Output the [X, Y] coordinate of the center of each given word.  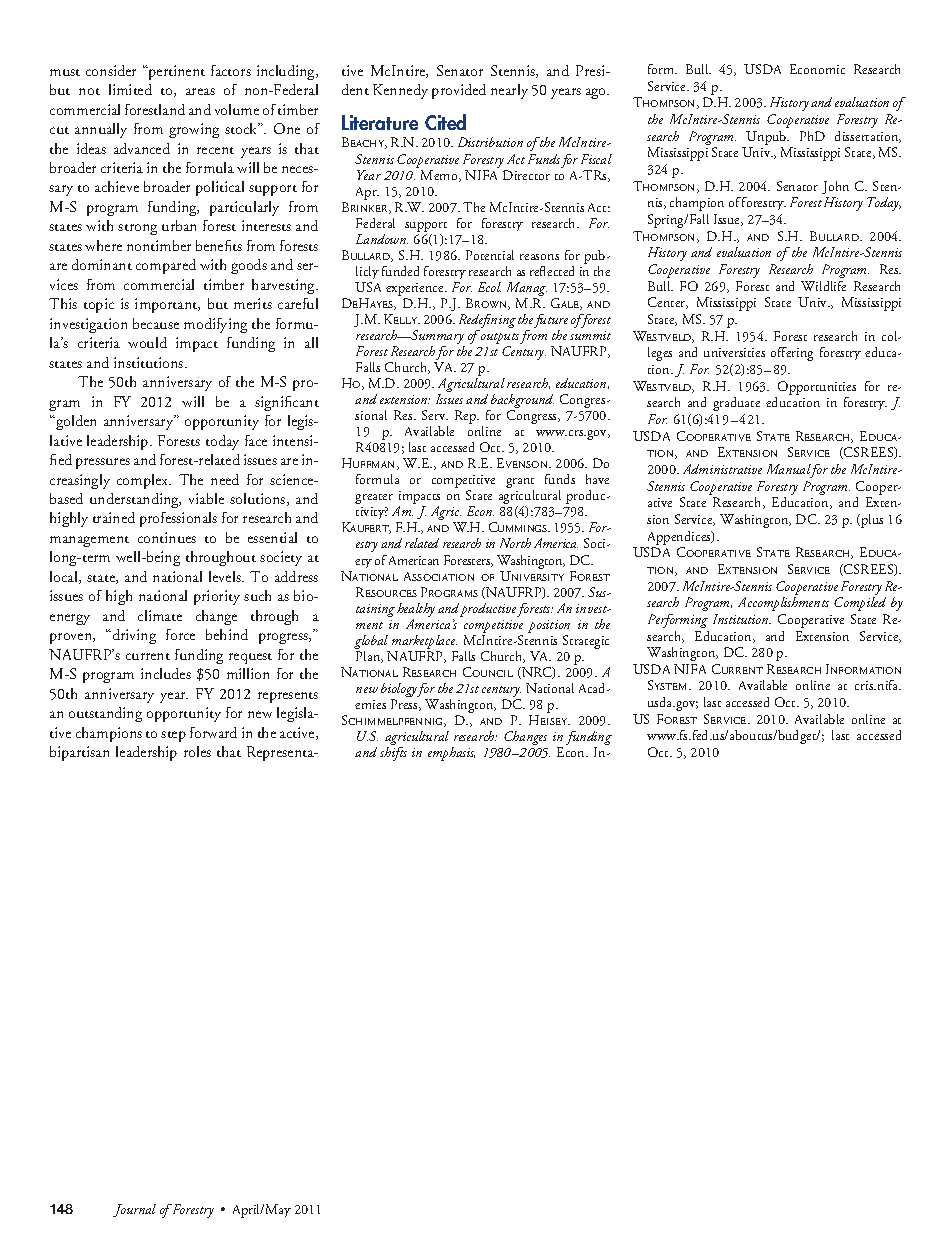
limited [130, 89]
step [173, 736]
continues [167, 537]
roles [197, 751]
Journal [134, 1210]
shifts [393, 754]
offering [792, 354]
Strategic [586, 642]
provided [459, 91]
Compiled [860, 604]
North [515, 543]
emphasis [451, 754]
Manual [790, 470]
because [156, 323]
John [835, 187]
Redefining [487, 322]
